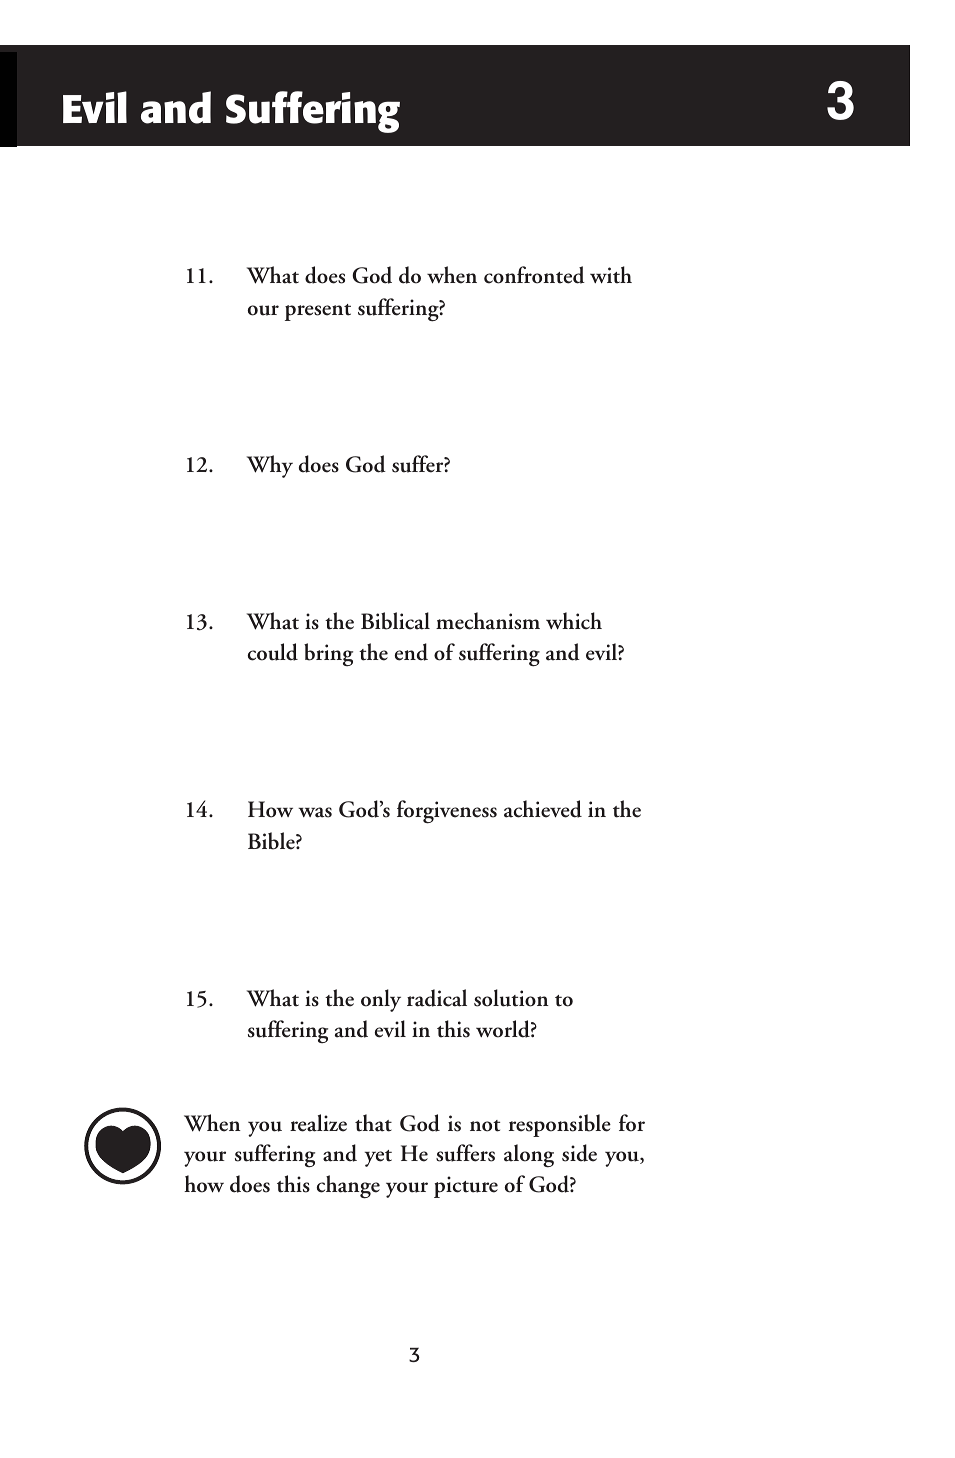  Describe the element at coordinates (437, 998) in the page. I see `radical` at that location.
